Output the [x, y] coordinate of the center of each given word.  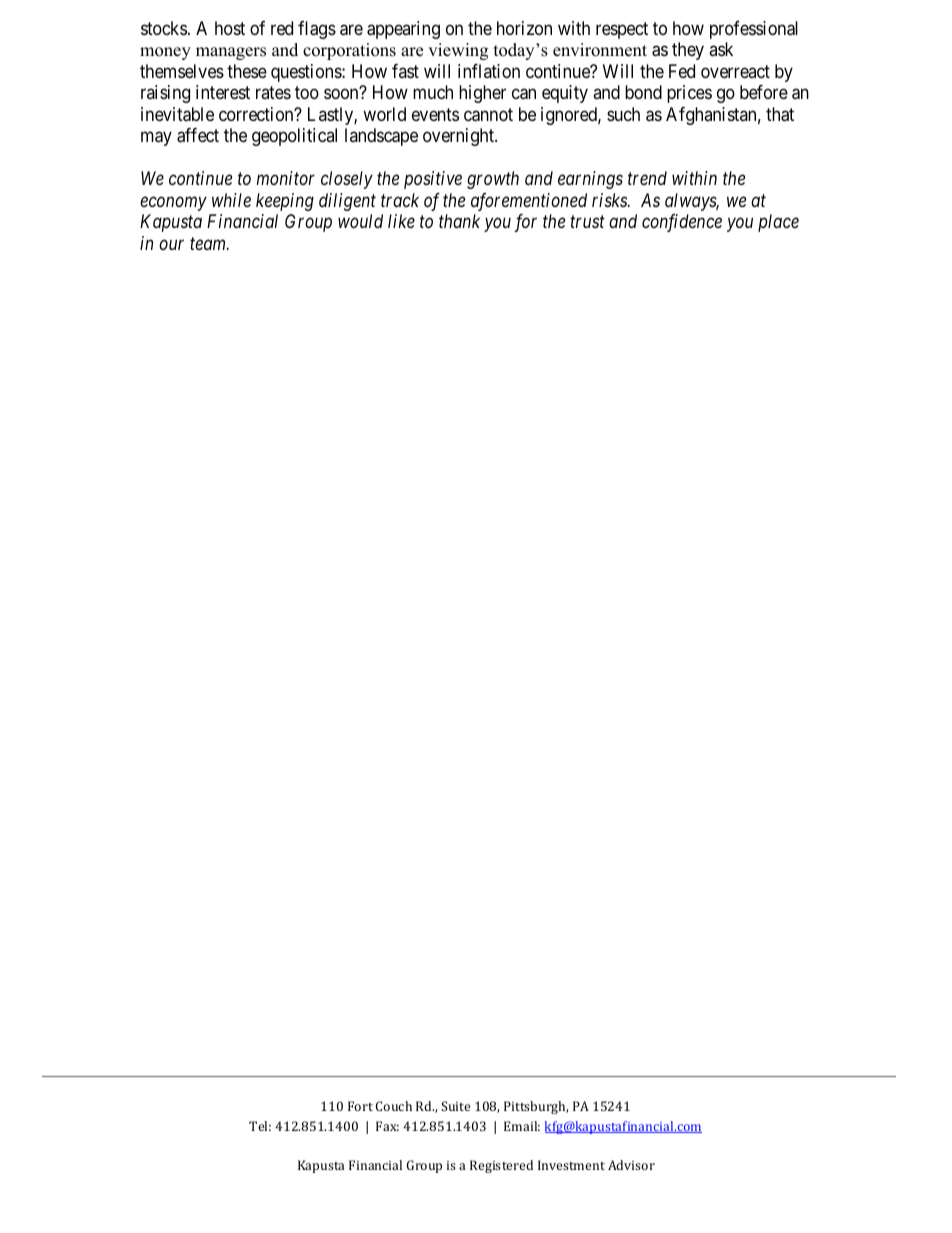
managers [231, 53]
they [688, 51]
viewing [458, 51]
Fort [360, 1106]
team [209, 244]
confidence [682, 223]
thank [459, 221]
